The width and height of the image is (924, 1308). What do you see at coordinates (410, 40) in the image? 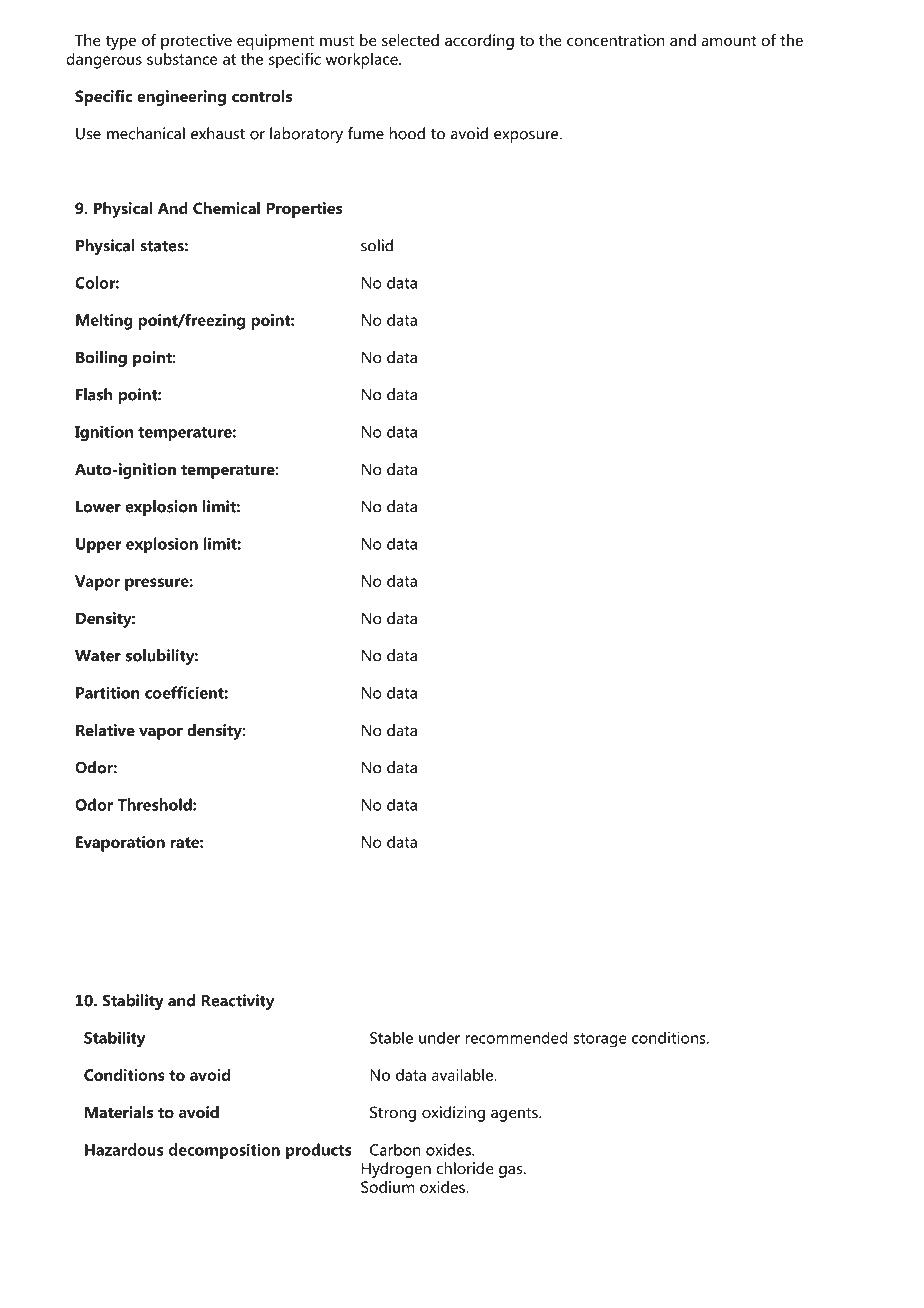
I see `selected` at bounding box center [410, 40].
